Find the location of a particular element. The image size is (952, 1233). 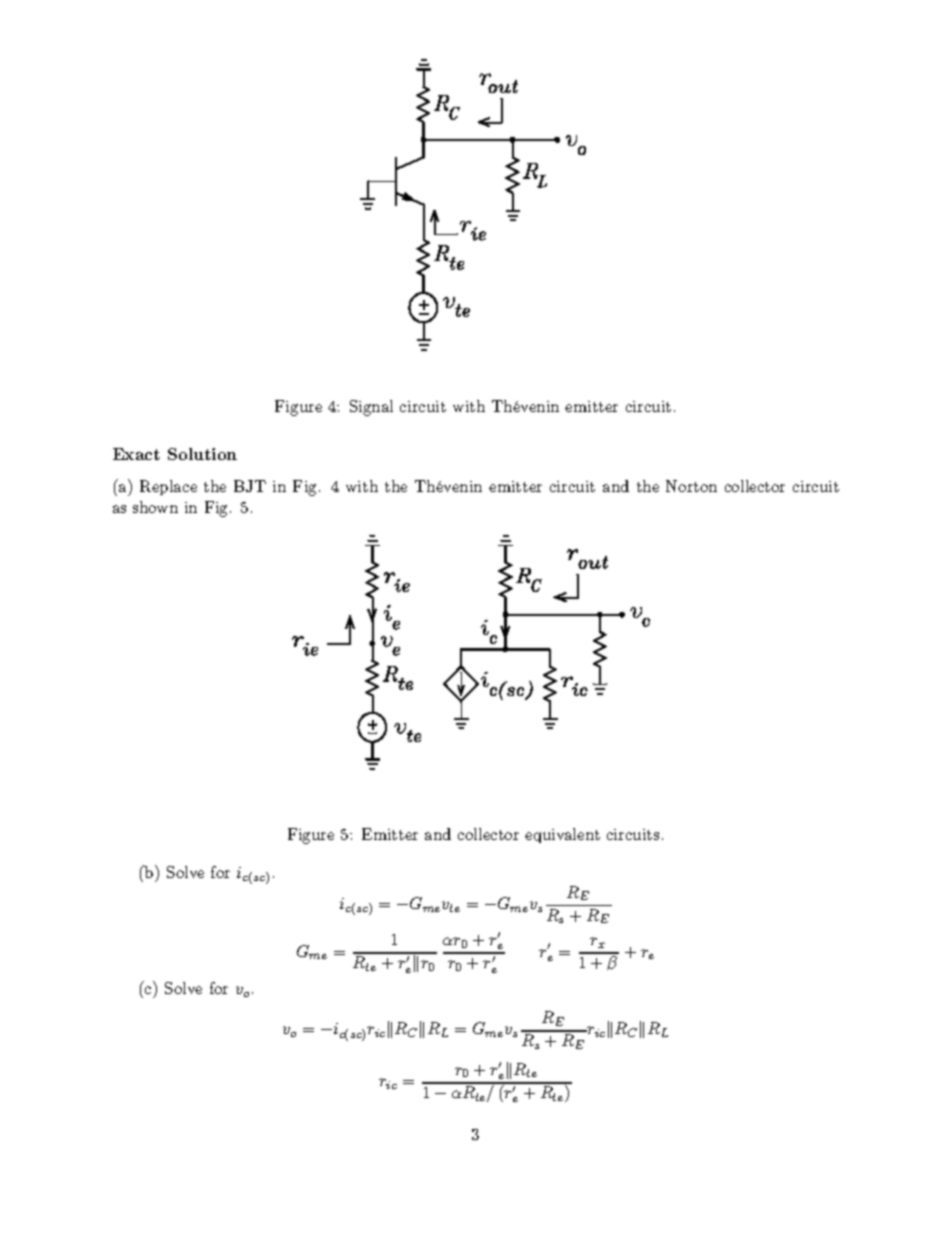

Signal is located at coordinates (371, 408).
